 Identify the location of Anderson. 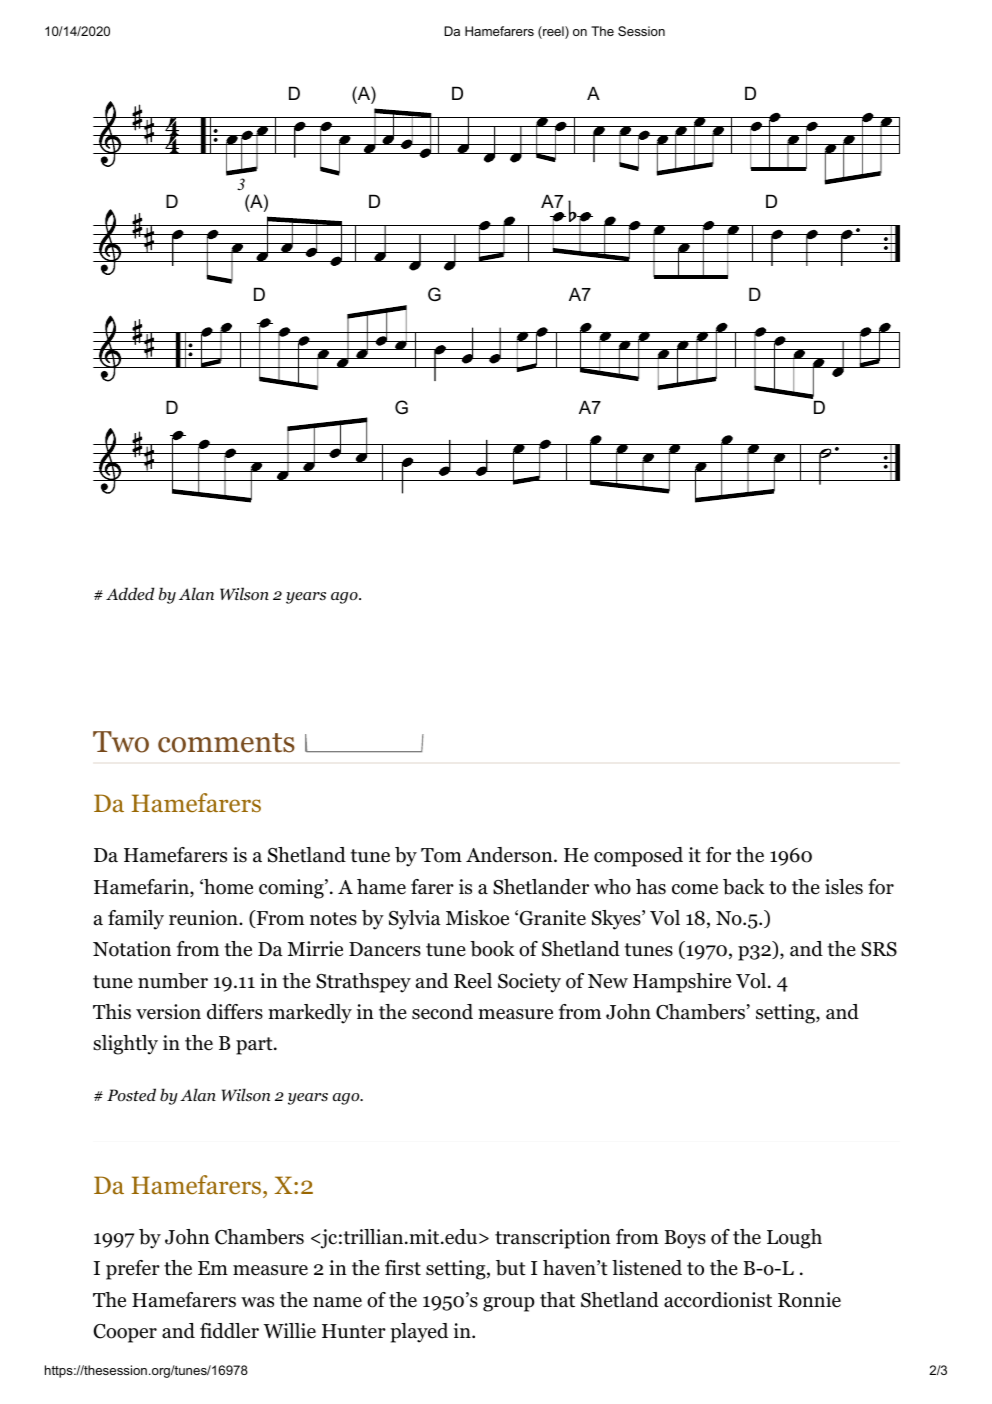
(509, 855).
